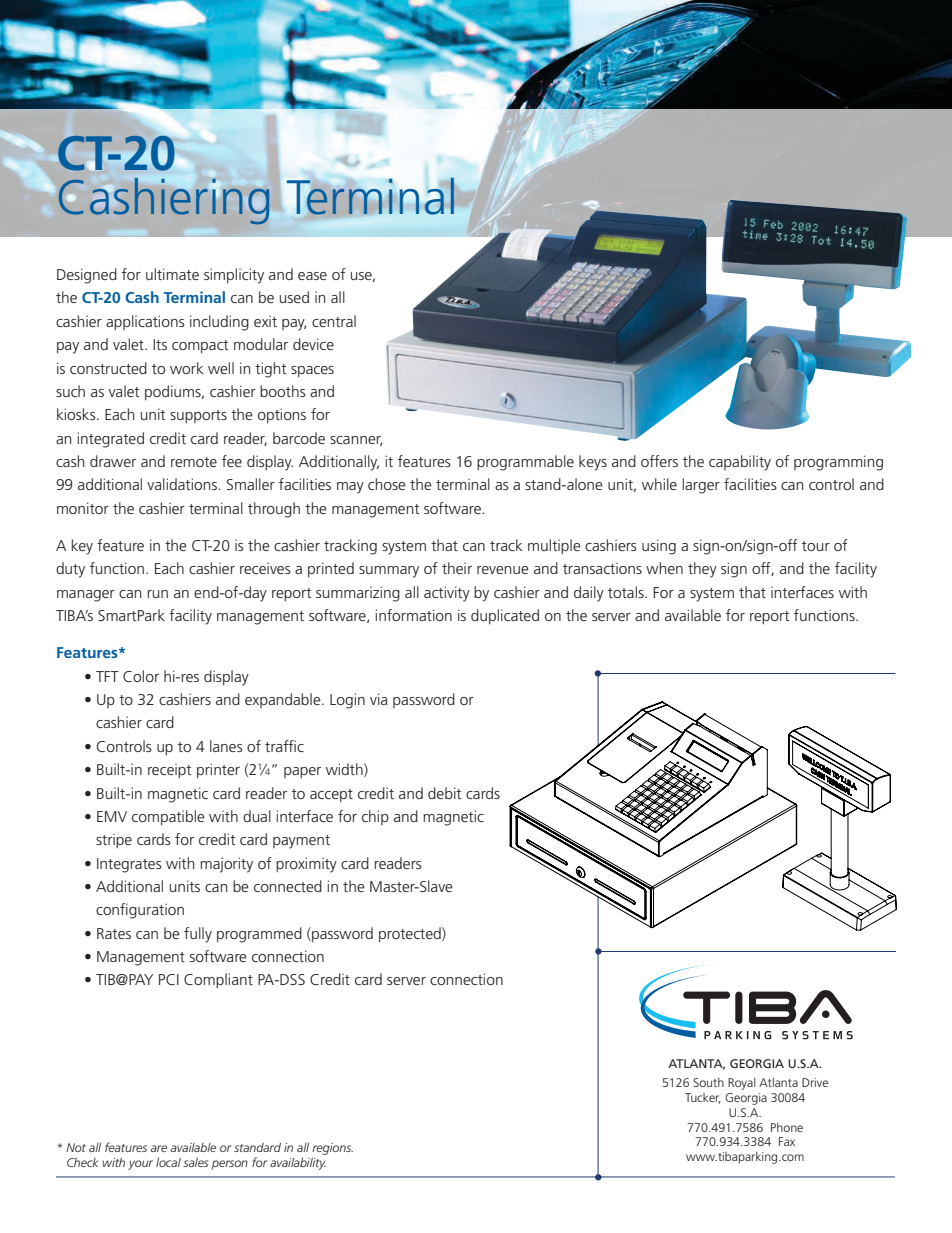 The height and width of the screenshot is (1233, 952). Describe the element at coordinates (740, 463) in the screenshot. I see `capability` at that location.
